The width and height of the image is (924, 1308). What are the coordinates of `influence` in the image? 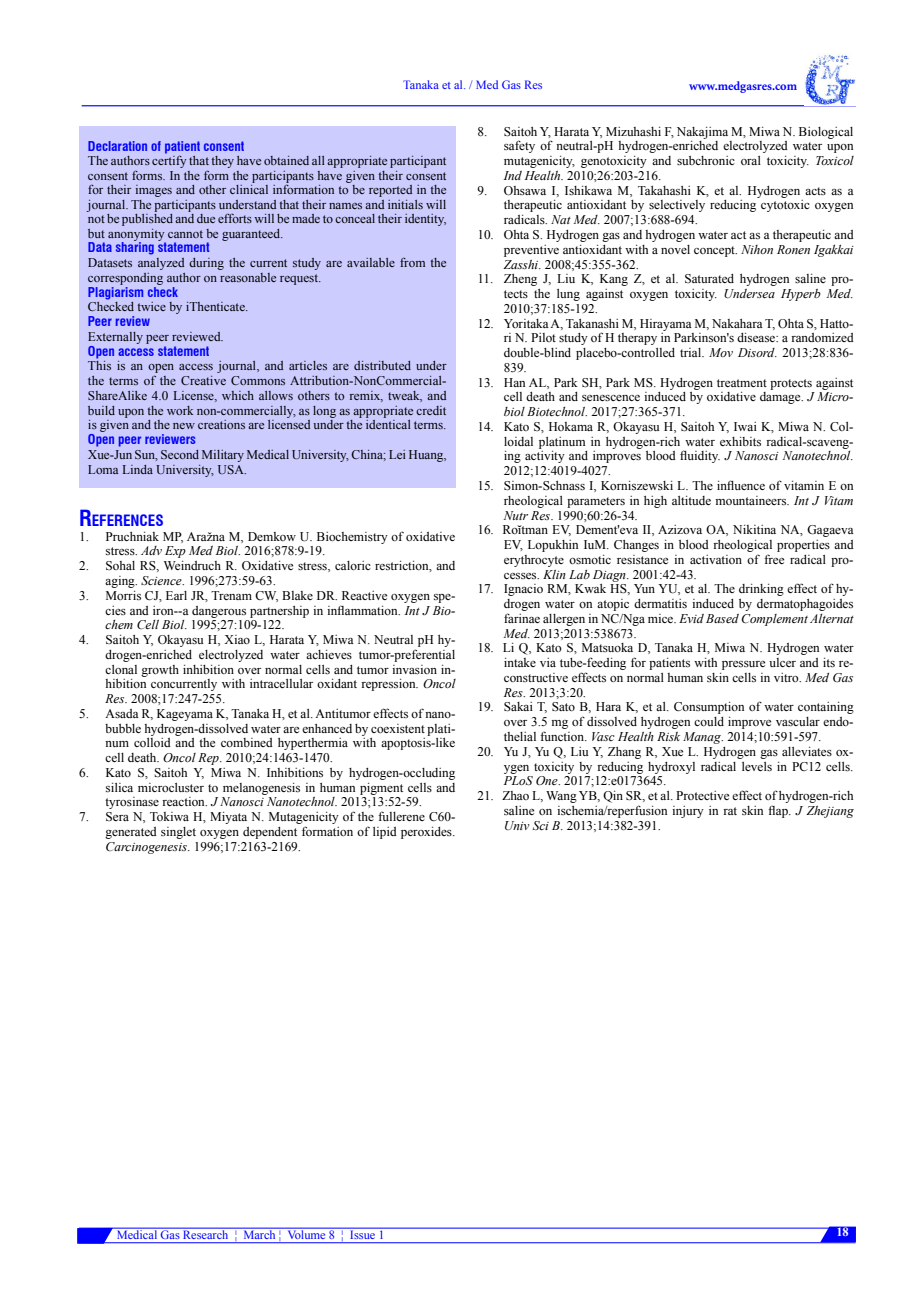 It's located at (741, 485).
